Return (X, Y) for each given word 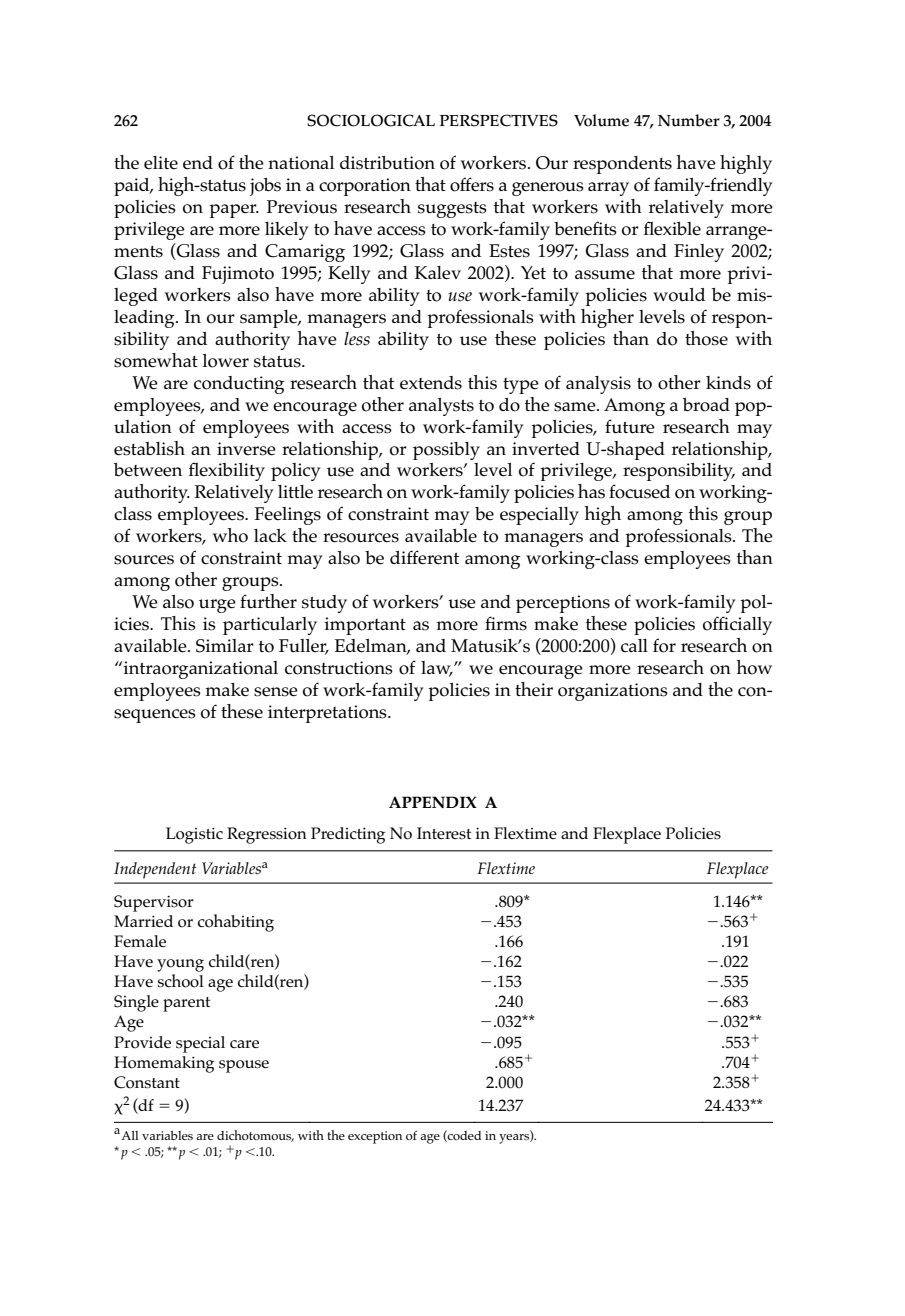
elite (161, 163)
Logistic (194, 835)
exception (375, 1137)
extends (431, 383)
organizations (613, 692)
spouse (244, 1066)
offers (472, 184)
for (664, 645)
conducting (239, 385)
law (437, 668)
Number (689, 120)
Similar (225, 646)
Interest (444, 833)
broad (706, 405)
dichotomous (255, 1136)
